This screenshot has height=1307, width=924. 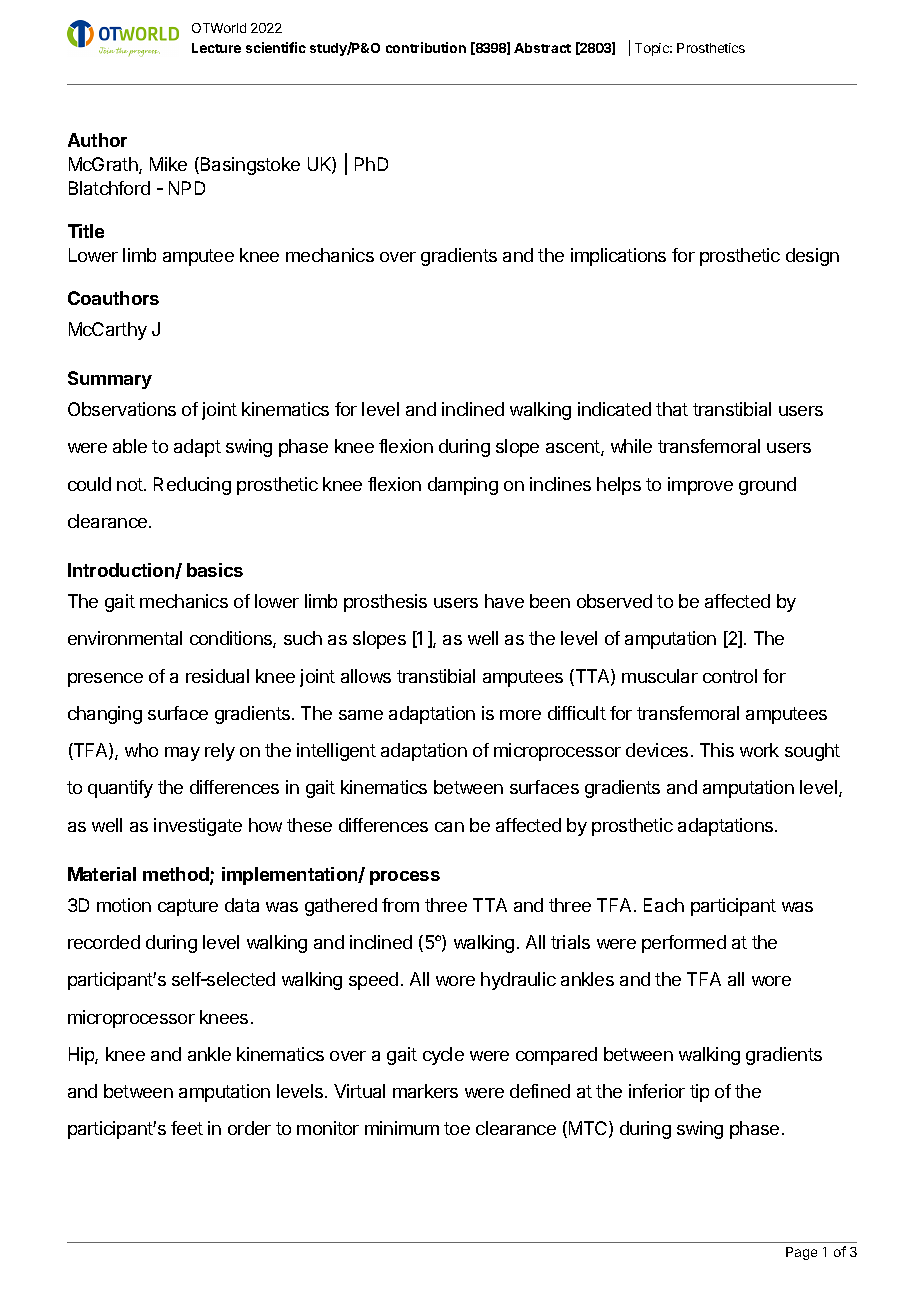 I want to click on toe, so click(x=457, y=1128).
